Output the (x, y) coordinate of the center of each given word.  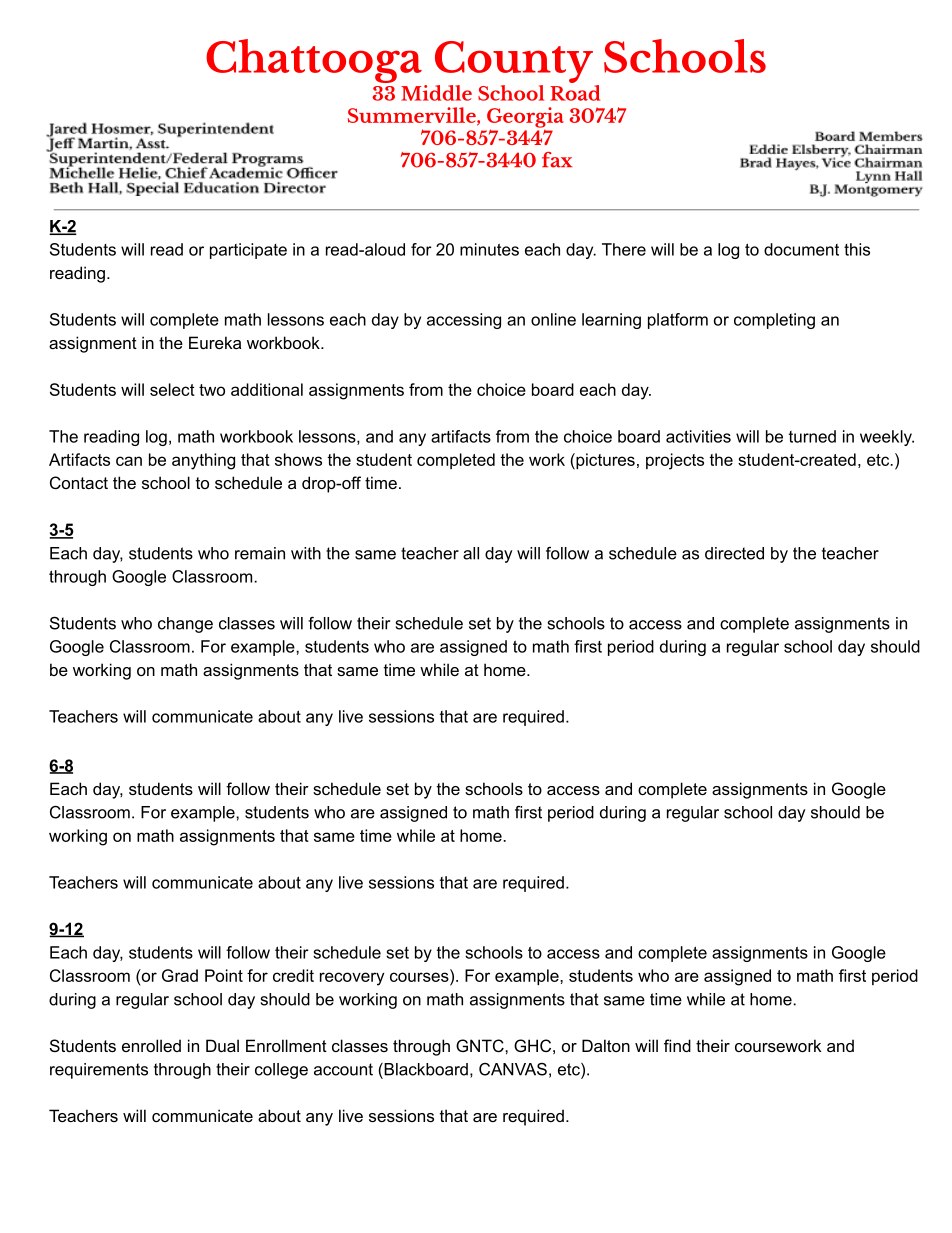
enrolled (151, 1045)
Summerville (413, 116)
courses (420, 976)
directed (734, 553)
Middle (436, 93)
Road (575, 91)
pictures (604, 461)
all (471, 553)
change (185, 625)
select (172, 389)
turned (812, 436)
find (677, 1045)
